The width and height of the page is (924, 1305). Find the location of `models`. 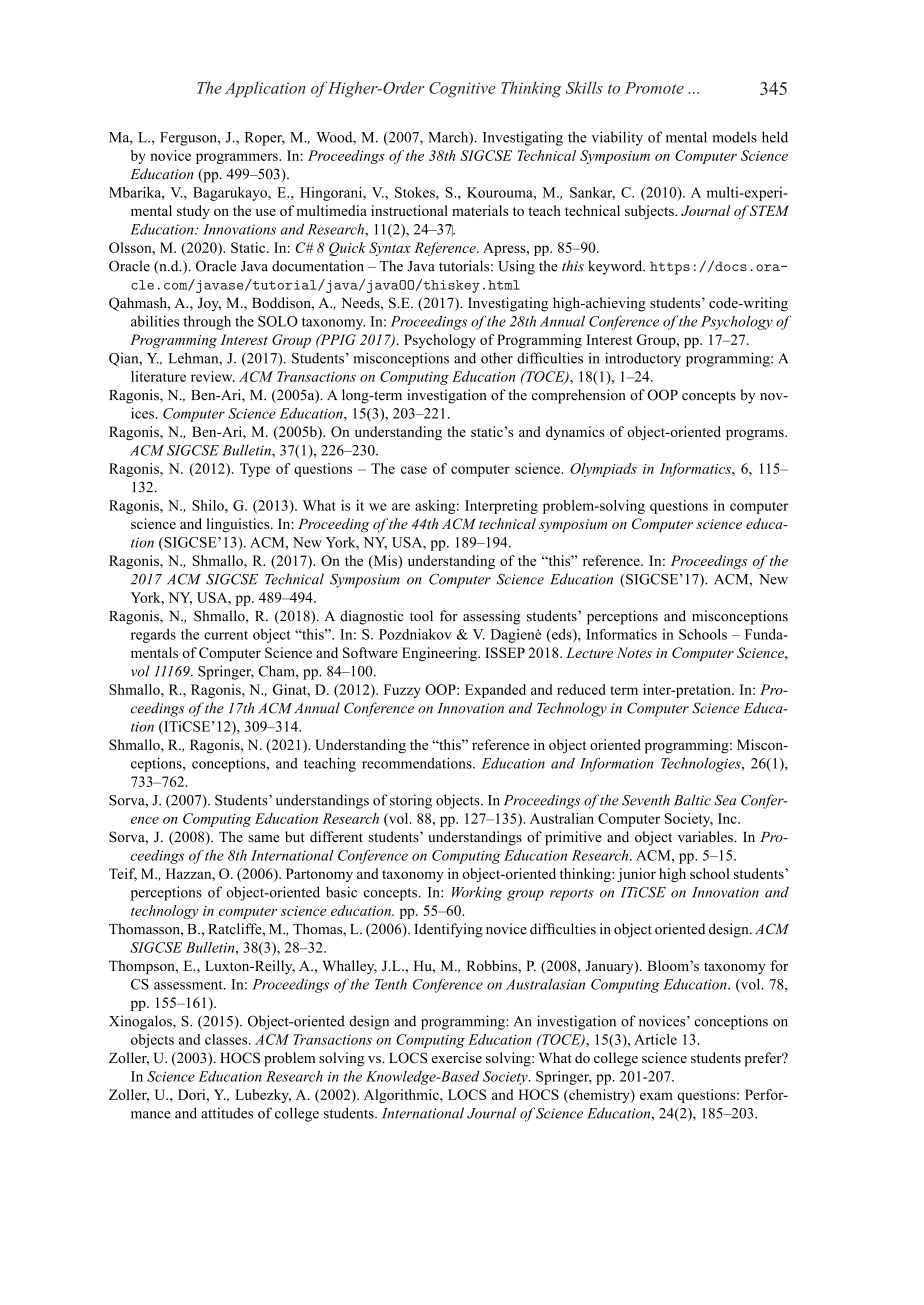

models is located at coordinates (735, 137).
